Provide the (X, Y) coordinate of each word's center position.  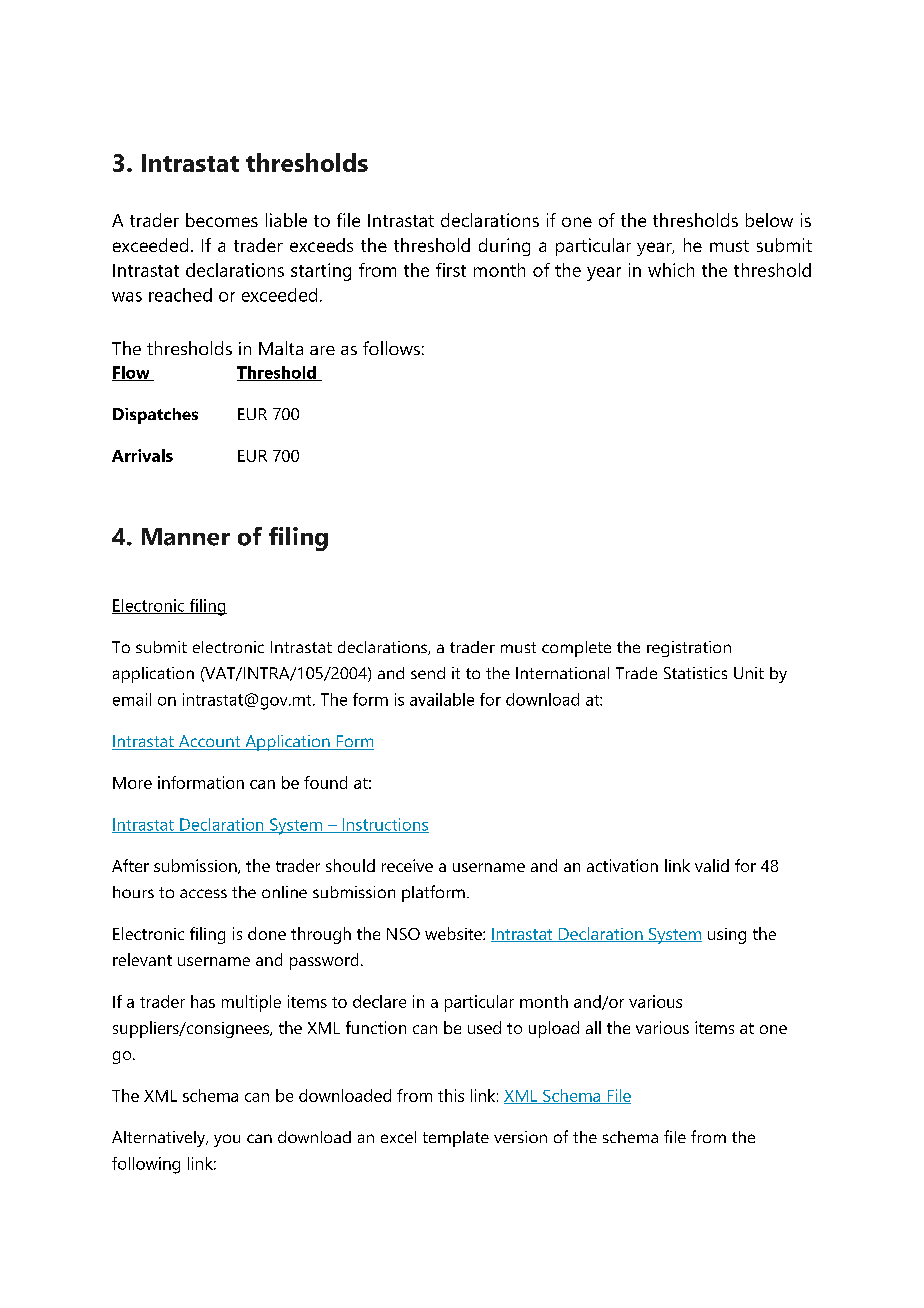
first (451, 270)
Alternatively (160, 1139)
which (671, 270)
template (456, 1139)
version (520, 1137)
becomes (222, 220)
